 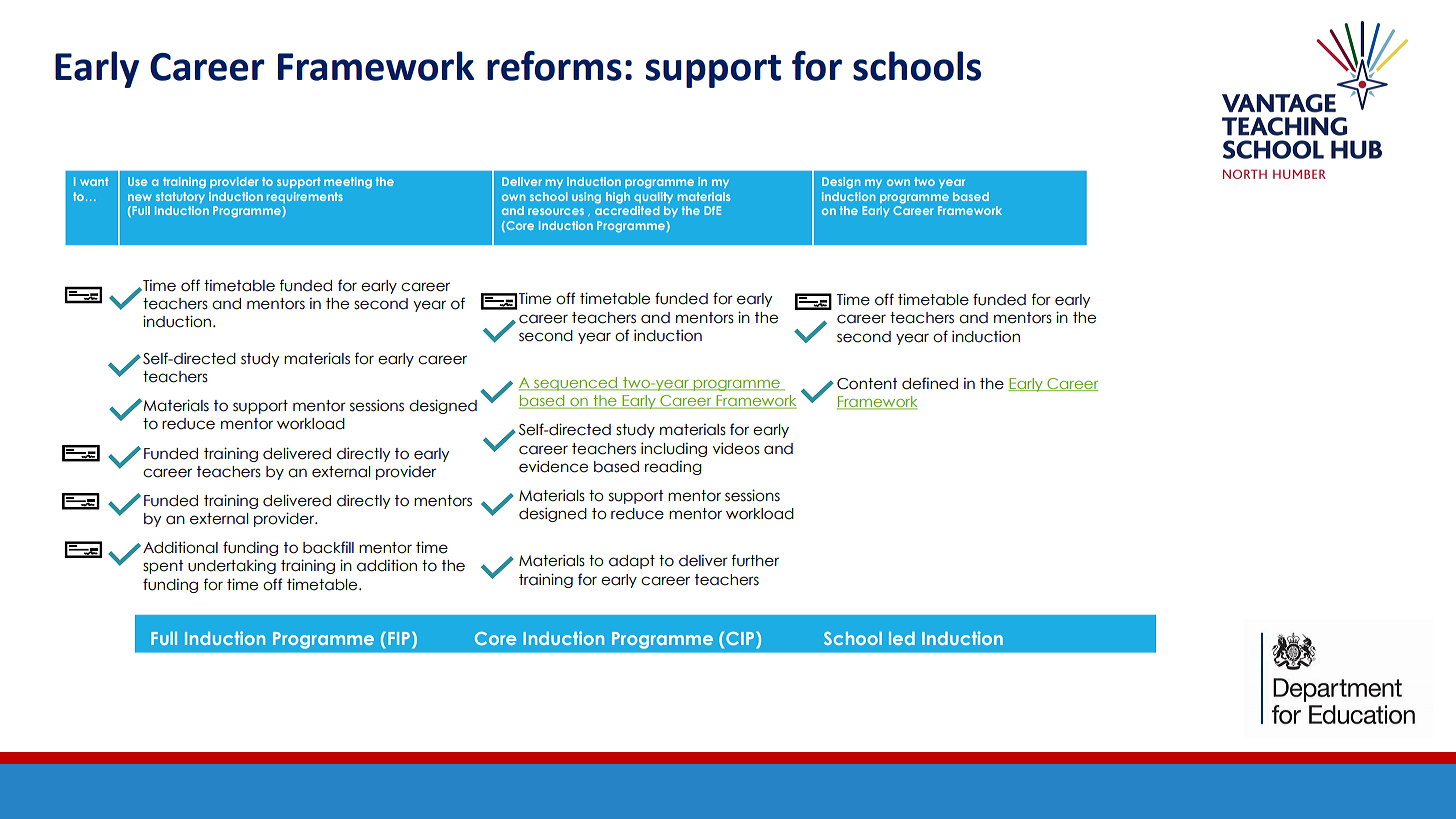 What do you see at coordinates (138, 181) in the screenshot?
I see `Use` at bounding box center [138, 181].
